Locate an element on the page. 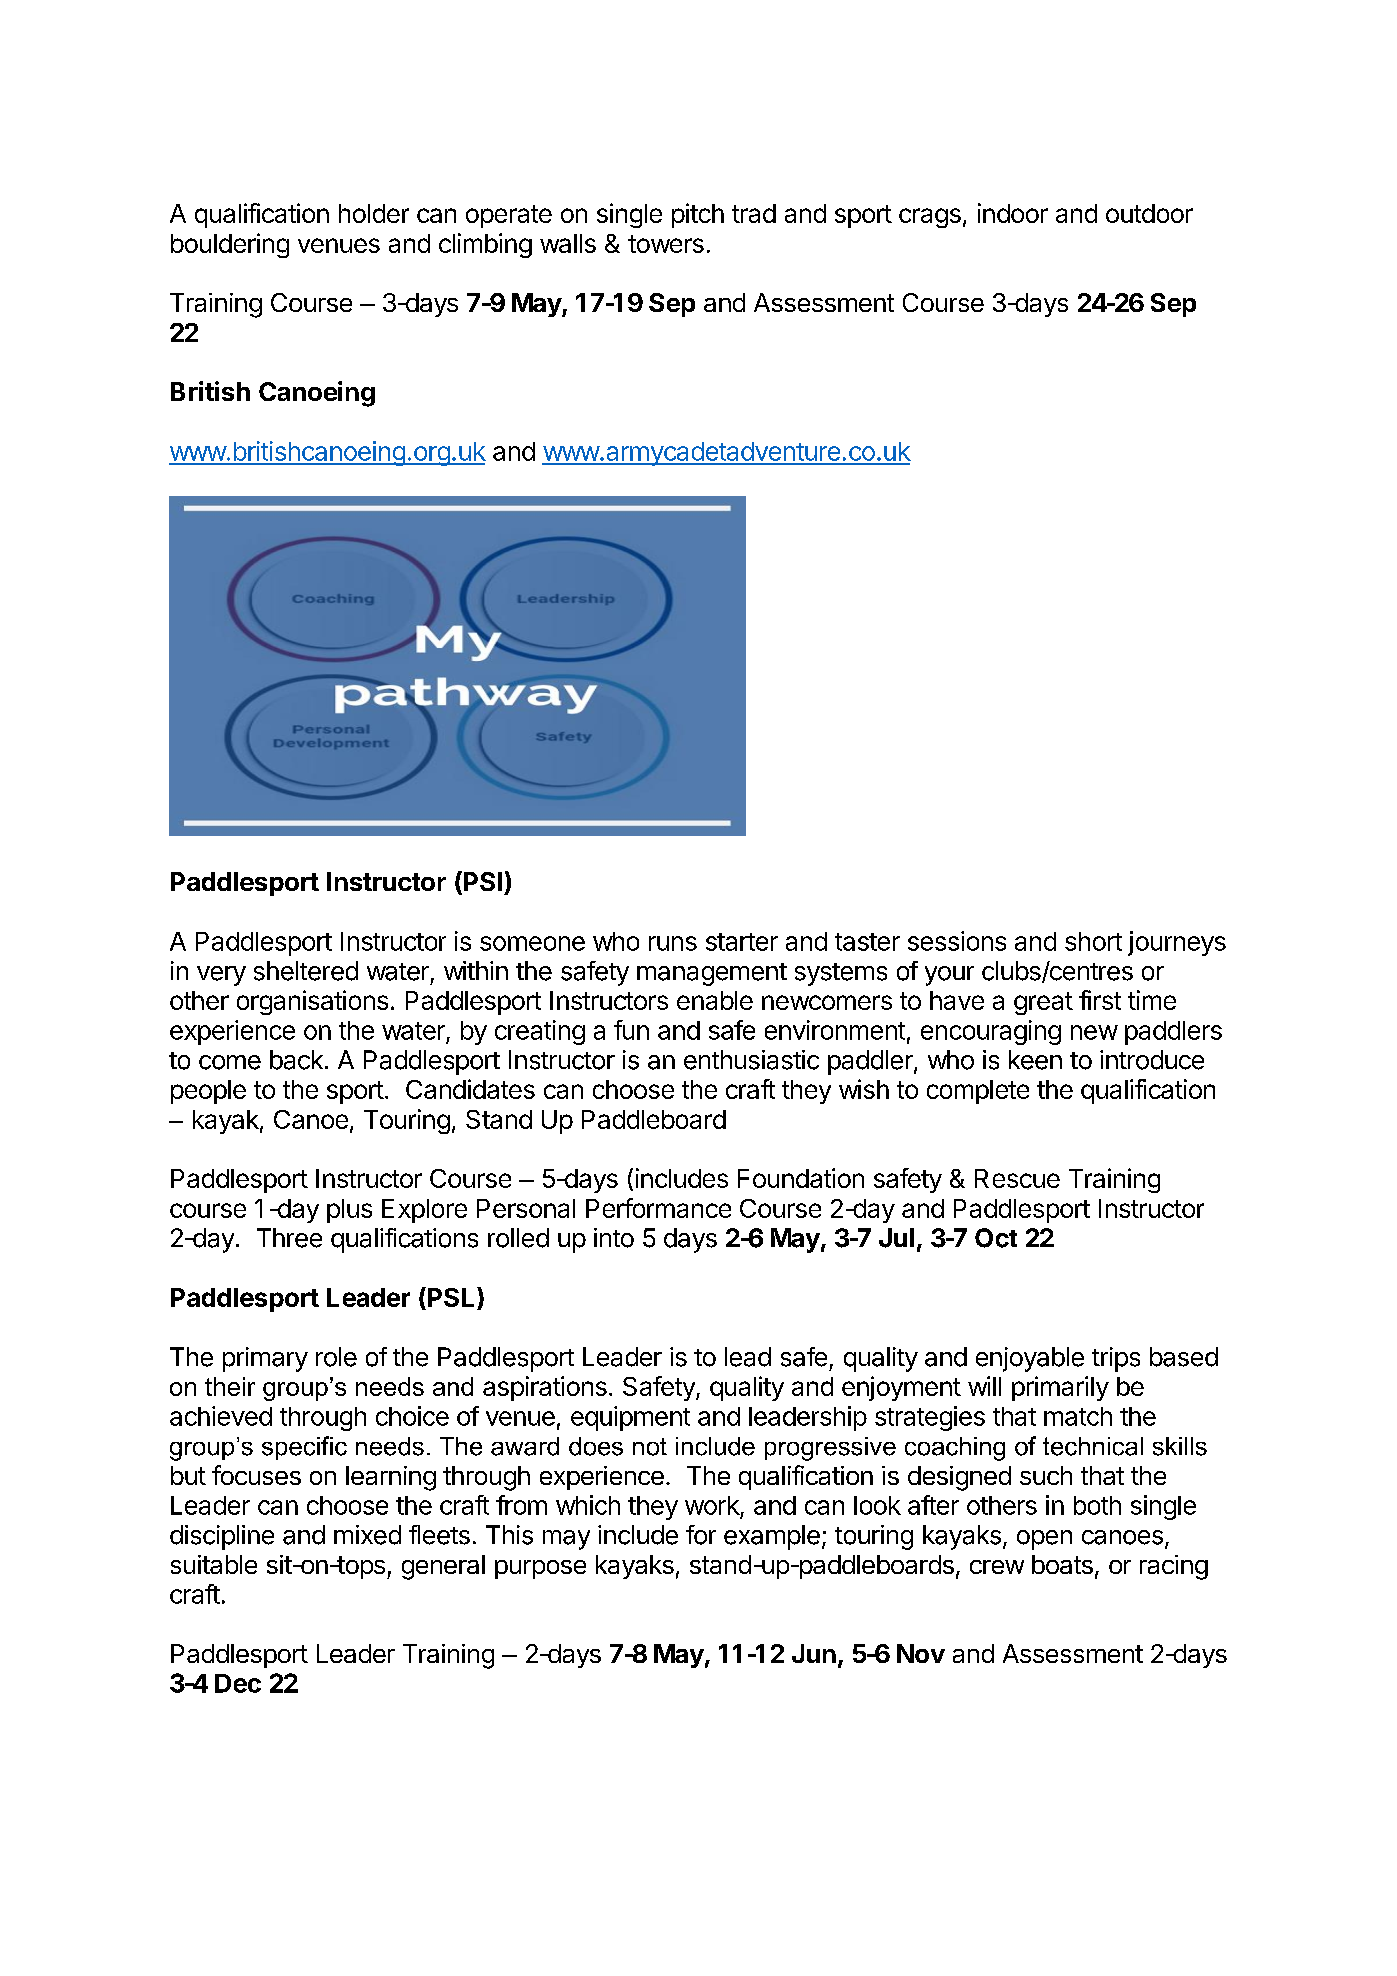 Image resolution: width=1397 pixels, height=1976 pixels. short is located at coordinates (1093, 941).
